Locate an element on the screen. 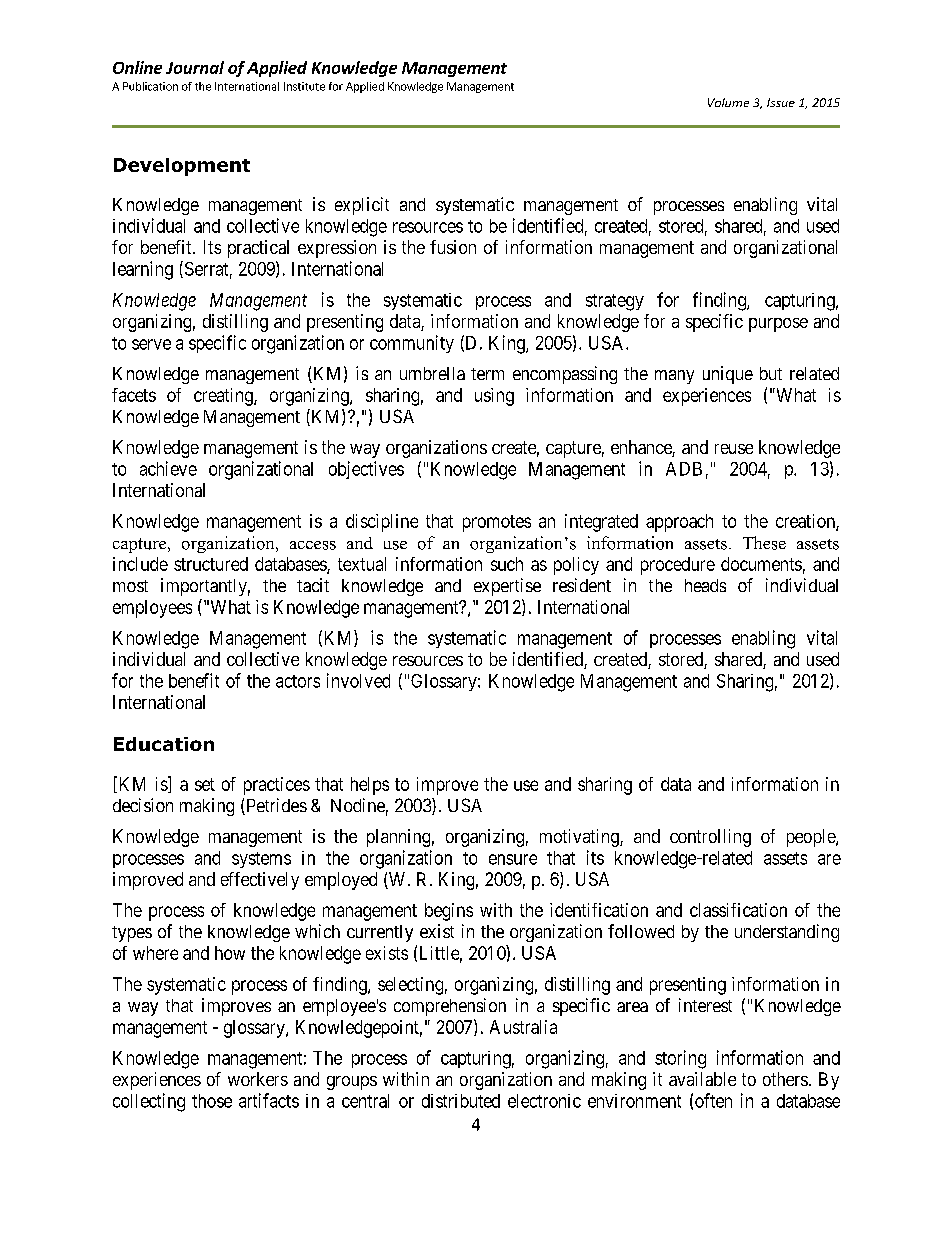  creating is located at coordinates (224, 397).
